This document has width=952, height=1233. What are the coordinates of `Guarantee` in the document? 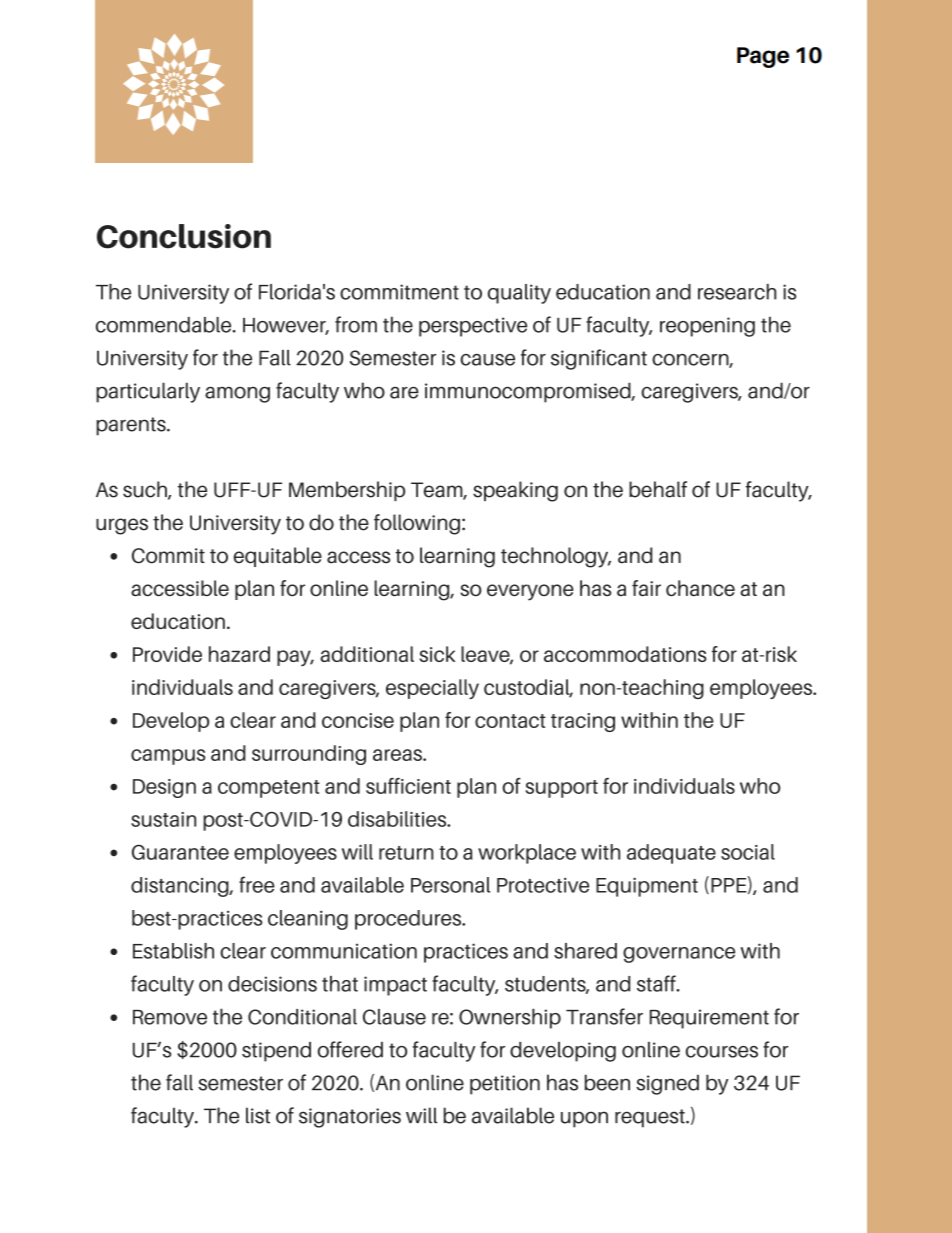 It's located at (180, 852).
